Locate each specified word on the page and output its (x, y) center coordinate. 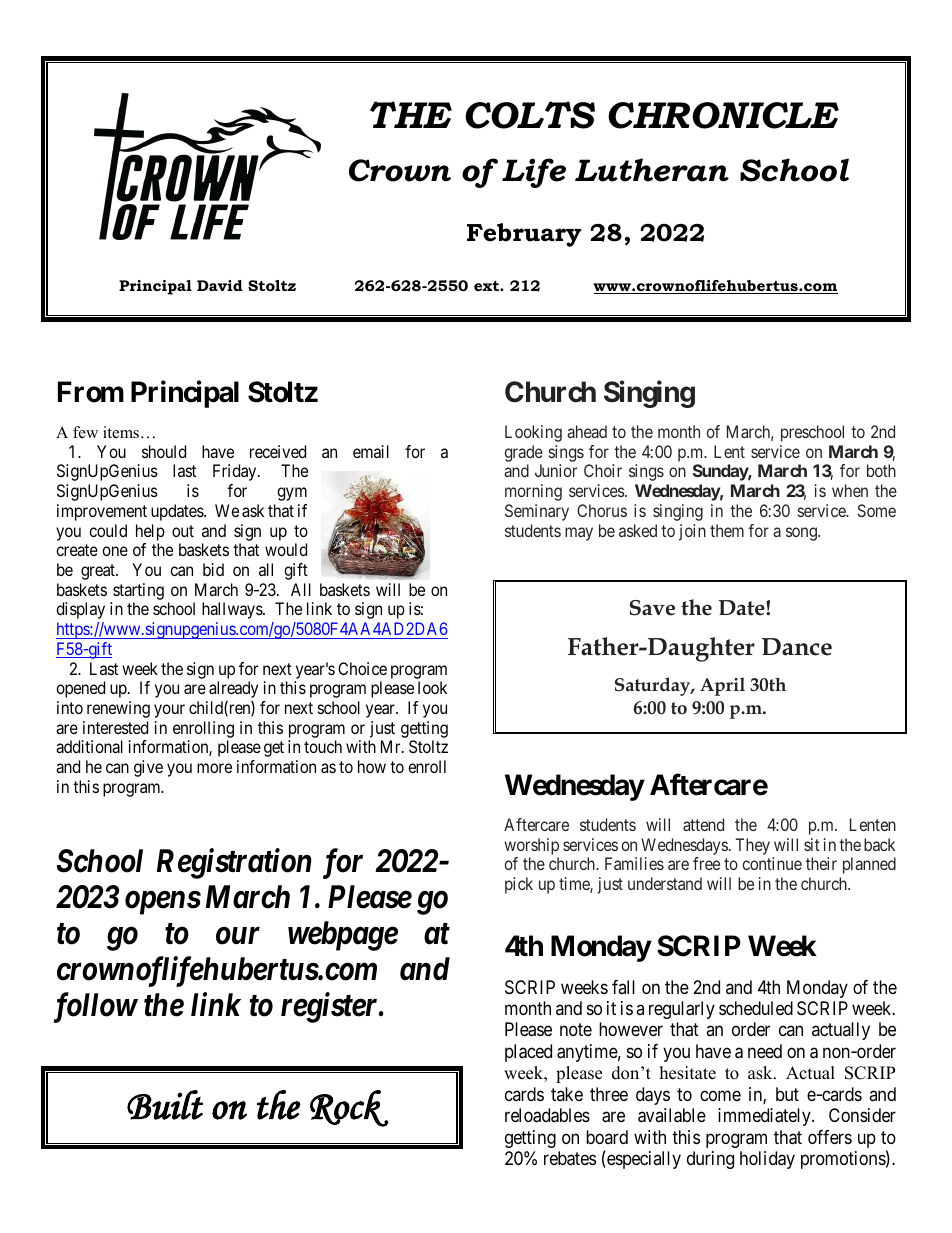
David (220, 285)
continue (772, 863)
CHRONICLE (723, 115)
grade (524, 455)
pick (519, 885)
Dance (797, 647)
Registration (234, 864)
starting (138, 591)
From (91, 392)
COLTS (530, 115)
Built (165, 1105)
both (881, 470)
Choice (362, 668)
